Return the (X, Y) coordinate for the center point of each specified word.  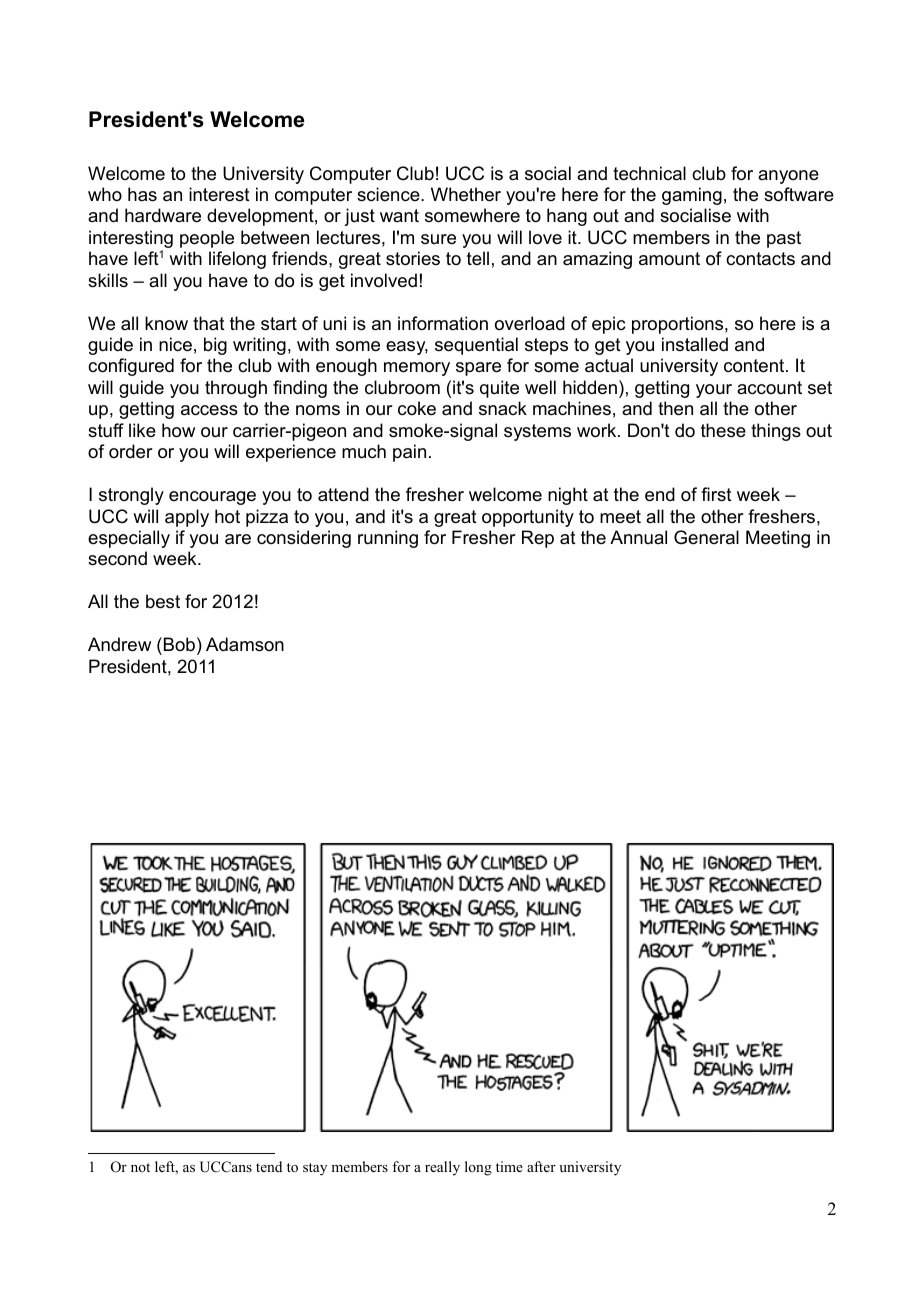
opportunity (528, 518)
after (541, 1166)
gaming (692, 196)
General (706, 537)
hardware (163, 215)
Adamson (245, 644)
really (442, 1168)
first (716, 494)
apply (187, 518)
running (388, 539)
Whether (466, 194)
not (140, 1167)
